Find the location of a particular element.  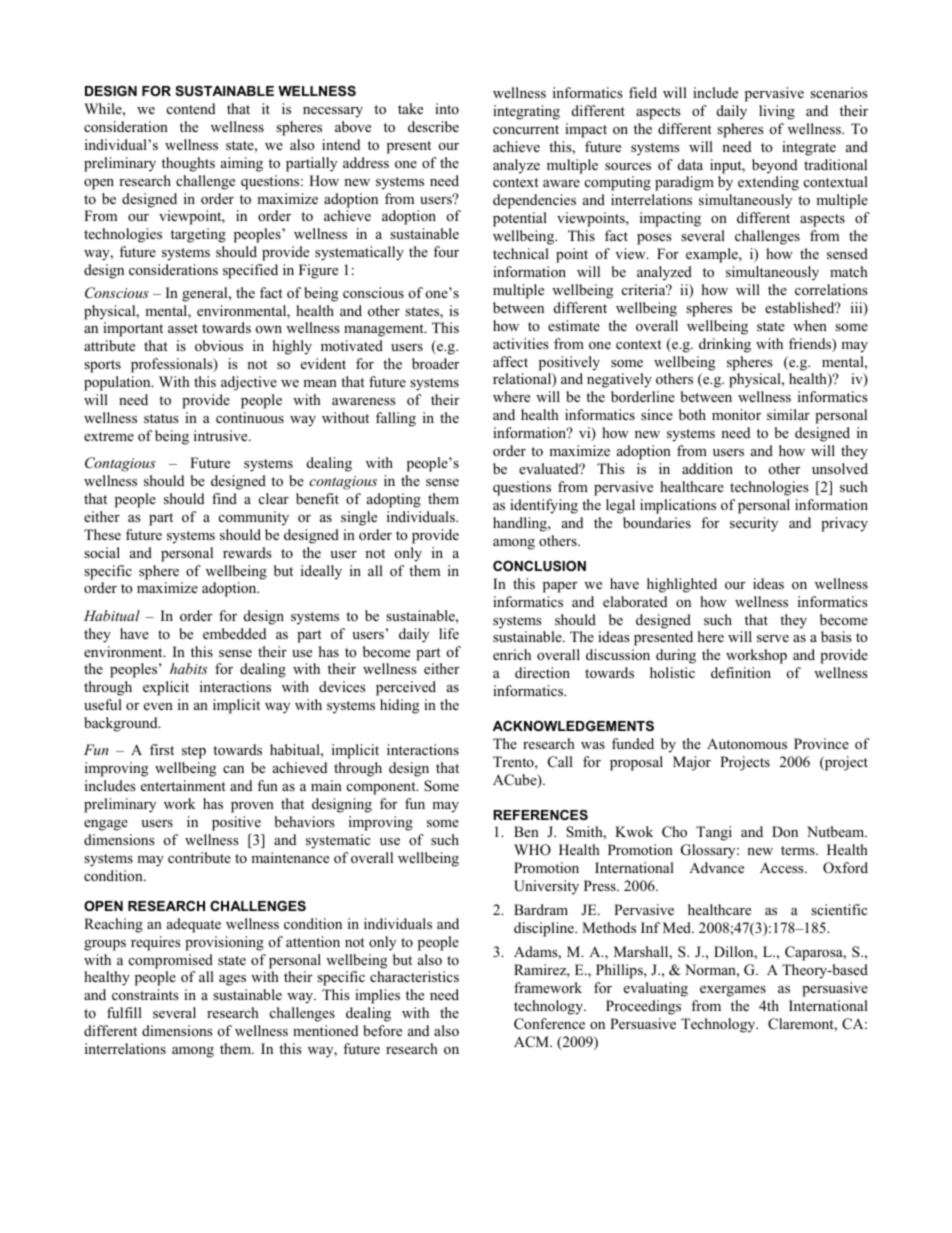

CONCLUSION is located at coordinates (539, 566).
